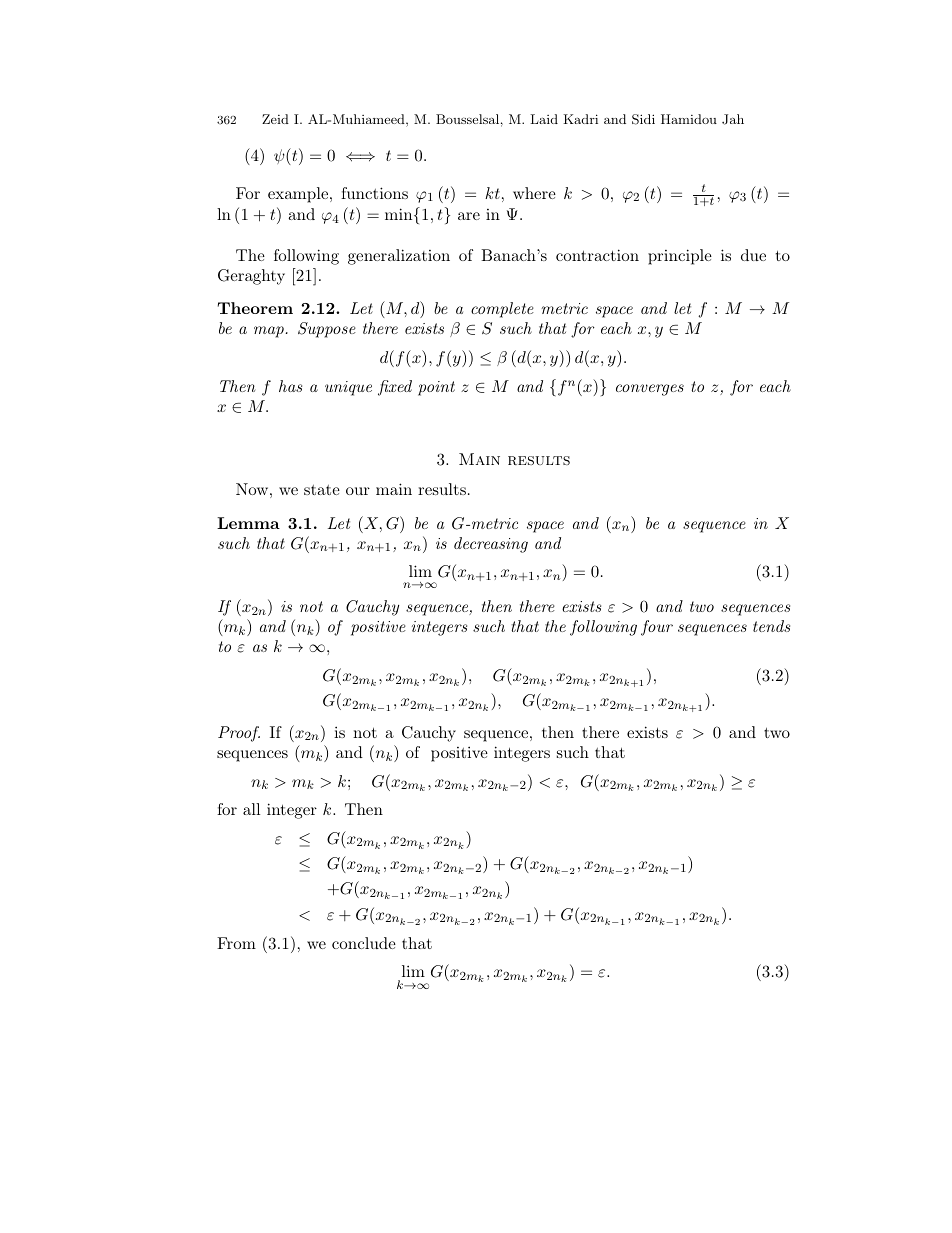  I want to click on Laid, so click(544, 119).
